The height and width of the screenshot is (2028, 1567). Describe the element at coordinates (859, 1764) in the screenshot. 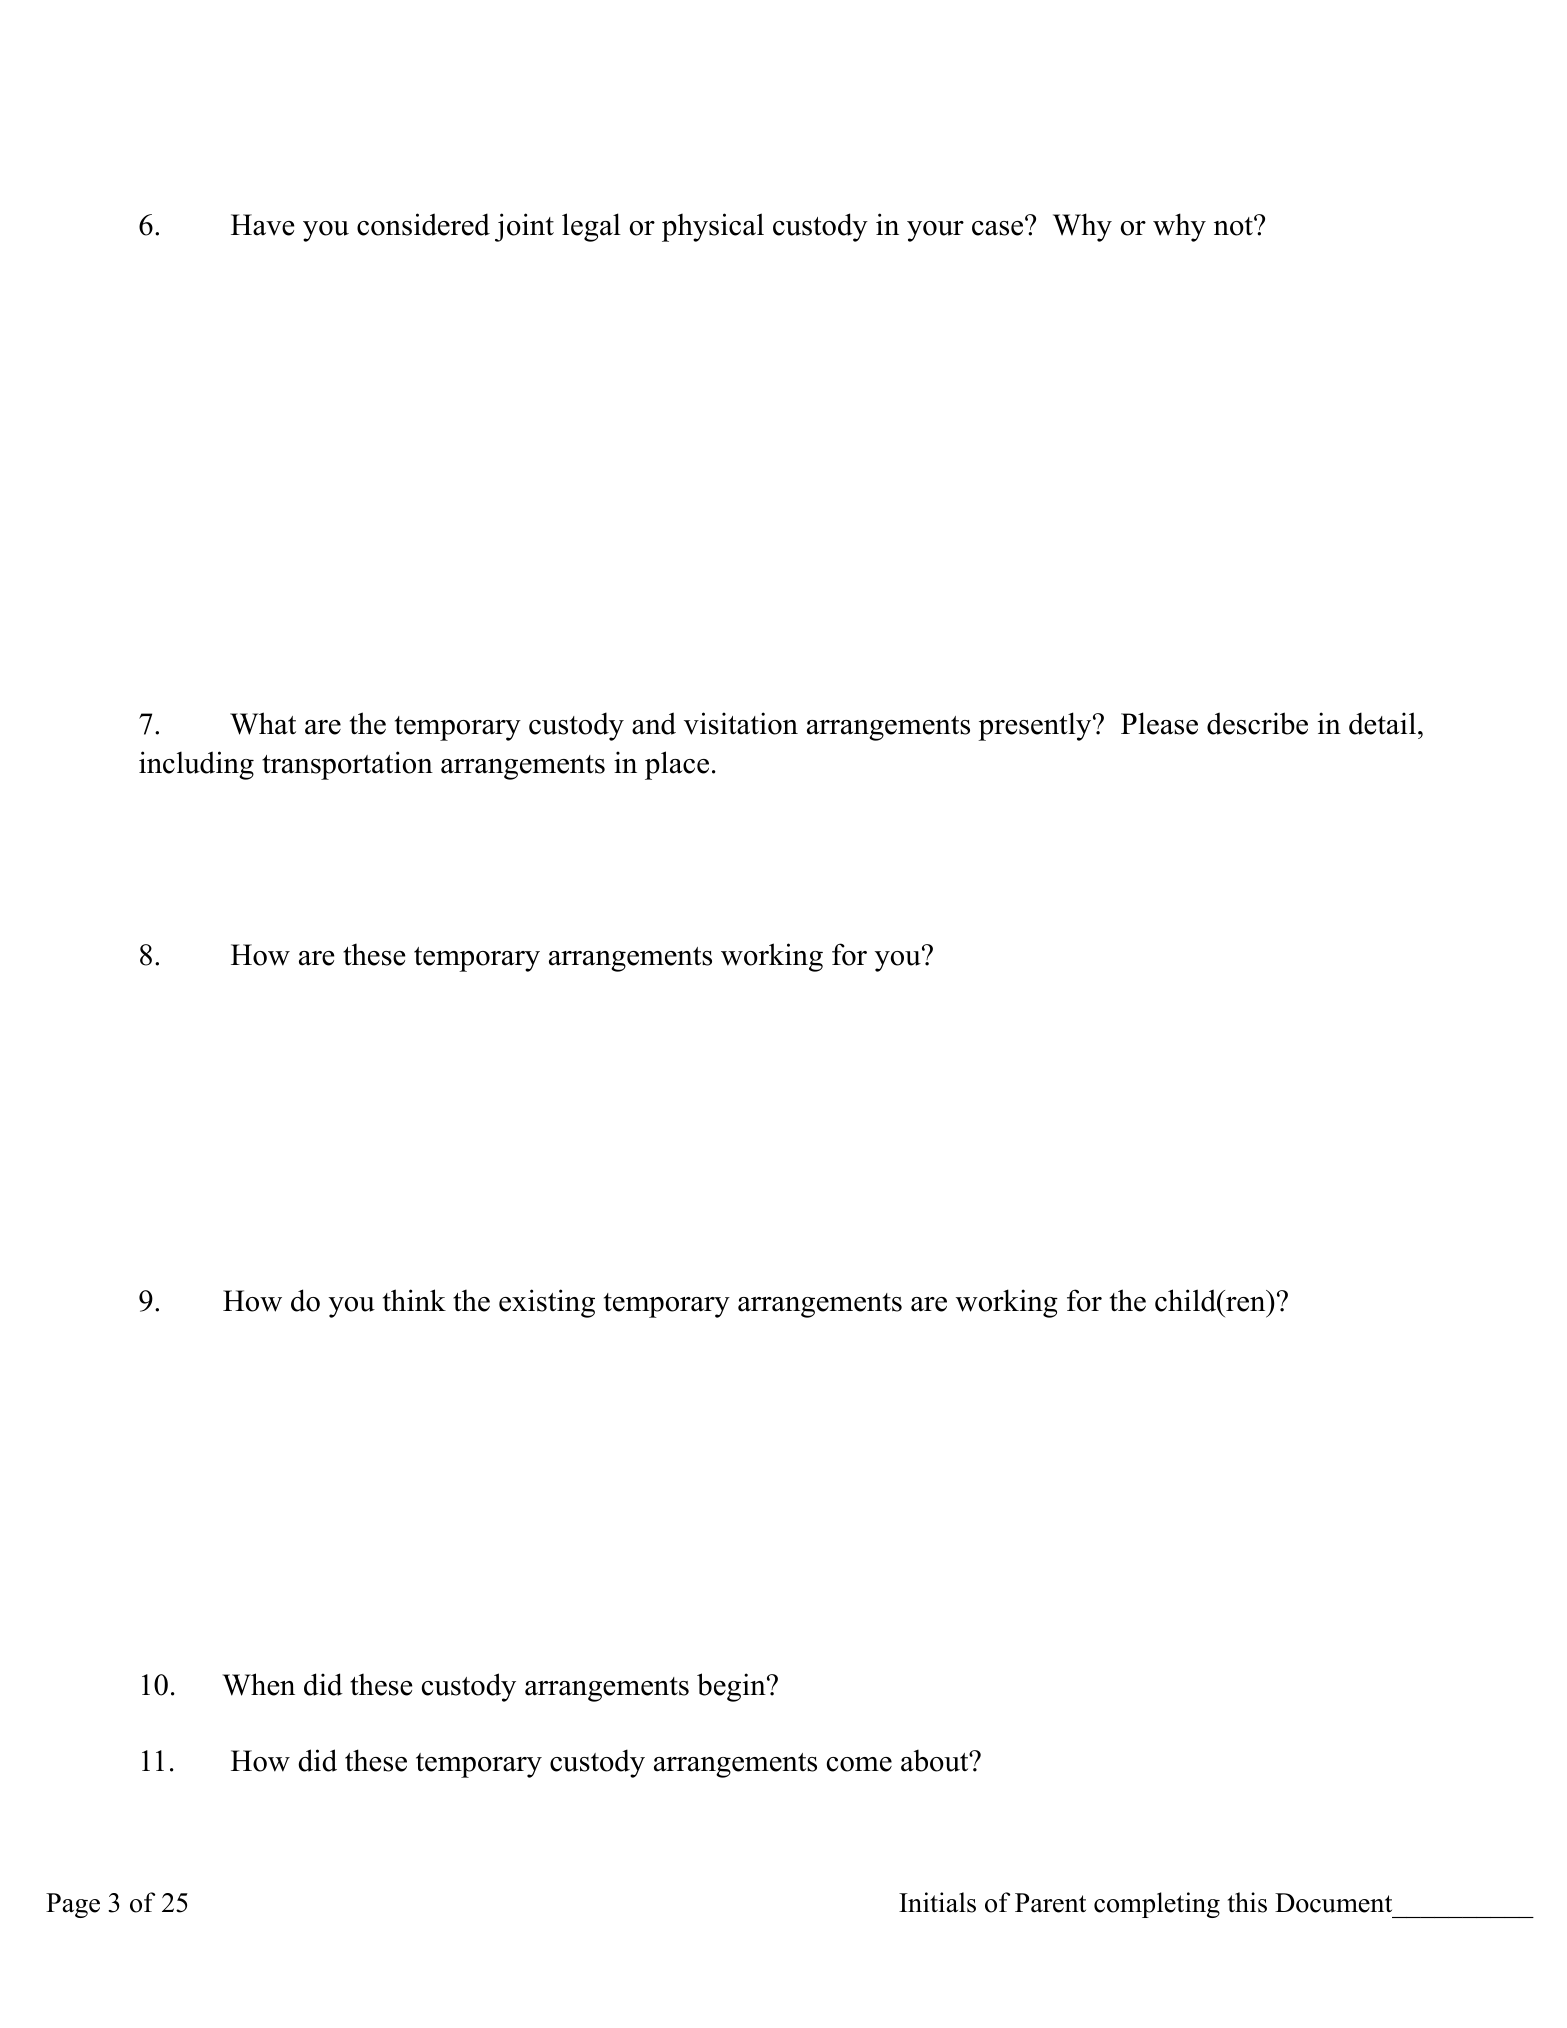

I see `come` at that location.
